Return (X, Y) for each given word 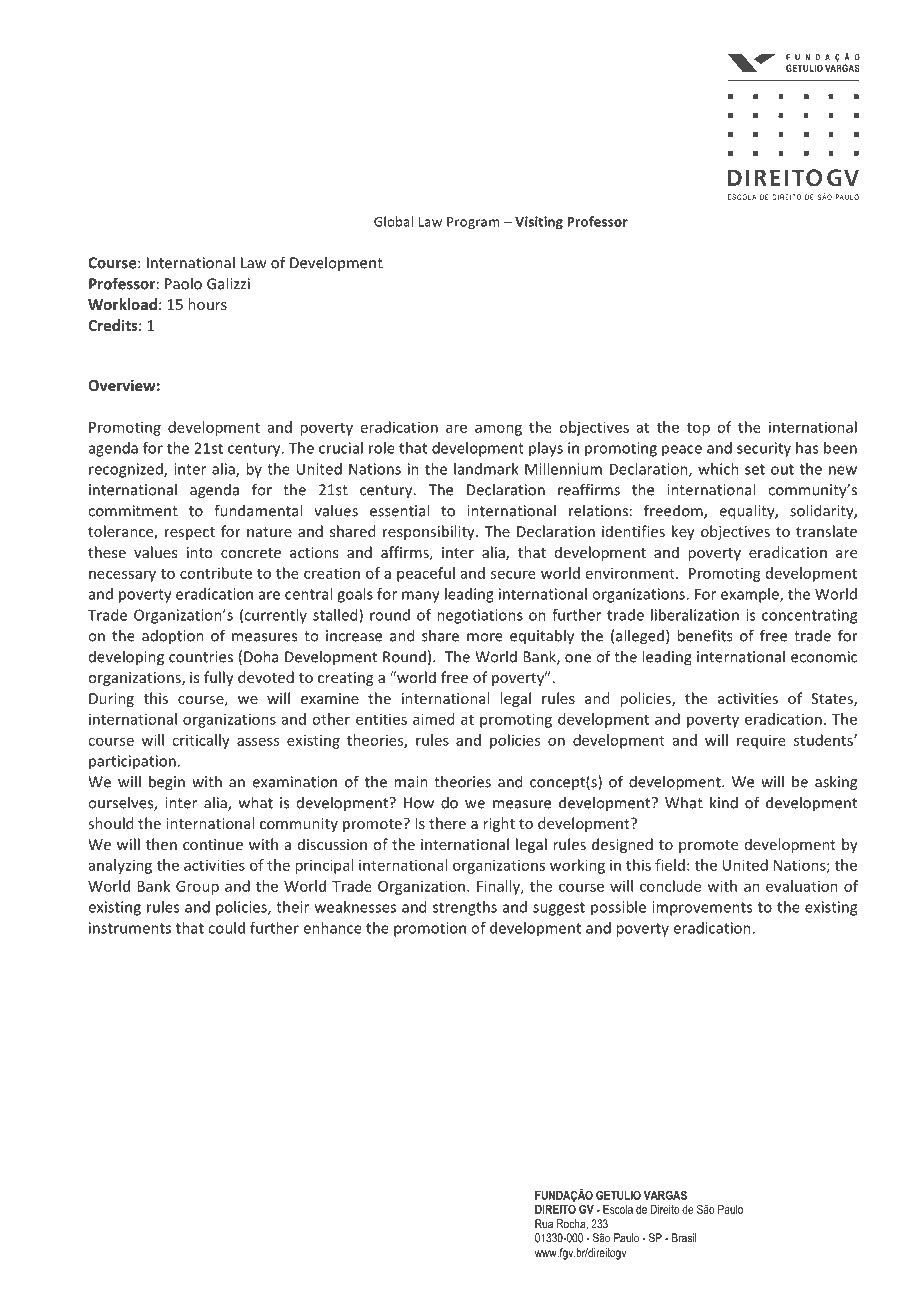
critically (201, 741)
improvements (702, 908)
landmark (486, 469)
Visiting (539, 222)
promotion (430, 929)
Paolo (183, 283)
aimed (433, 719)
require (761, 741)
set (755, 469)
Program (473, 223)
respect (190, 533)
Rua (544, 1224)
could (226, 928)
